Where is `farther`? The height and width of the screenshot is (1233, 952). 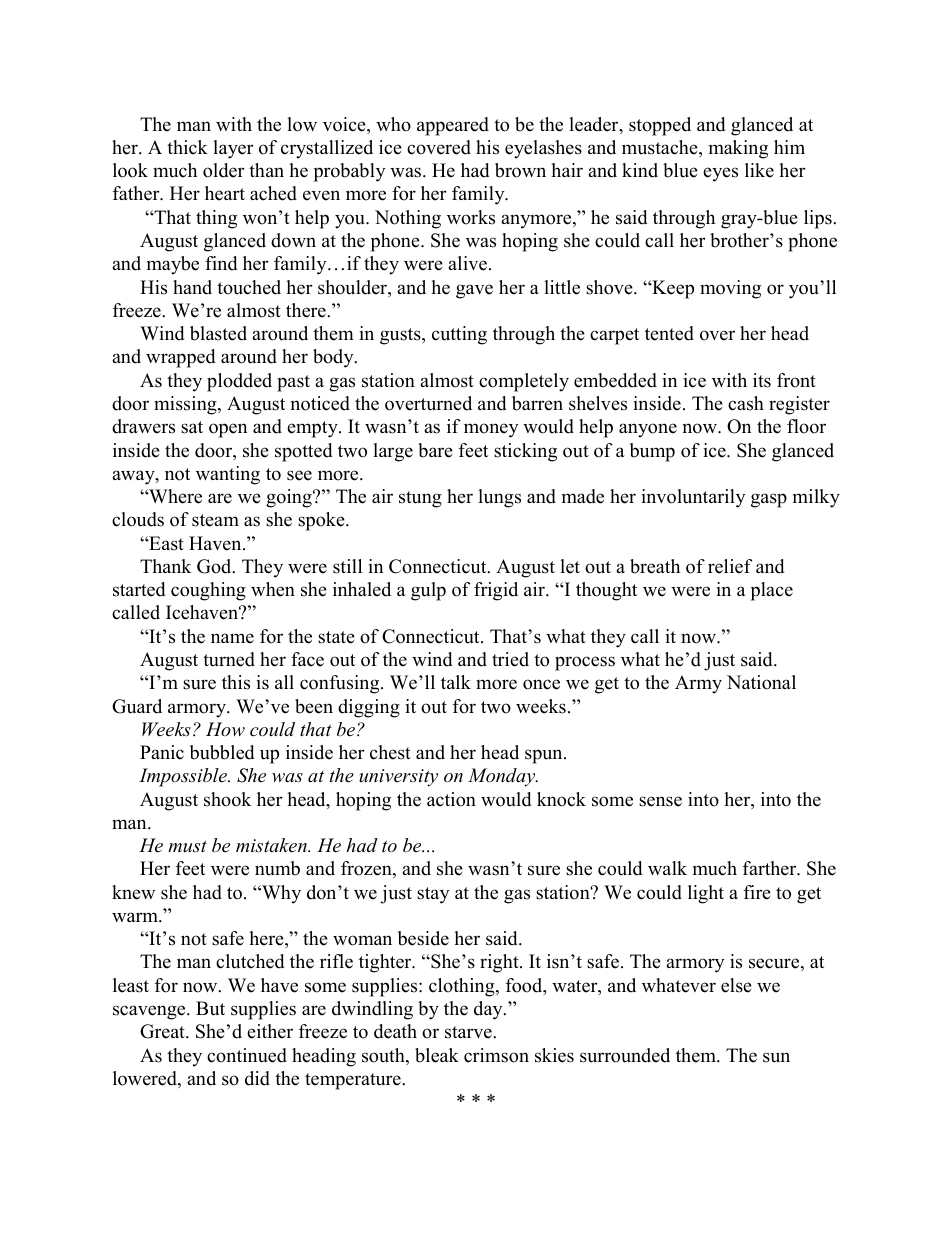 farther is located at coordinates (771, 868).
